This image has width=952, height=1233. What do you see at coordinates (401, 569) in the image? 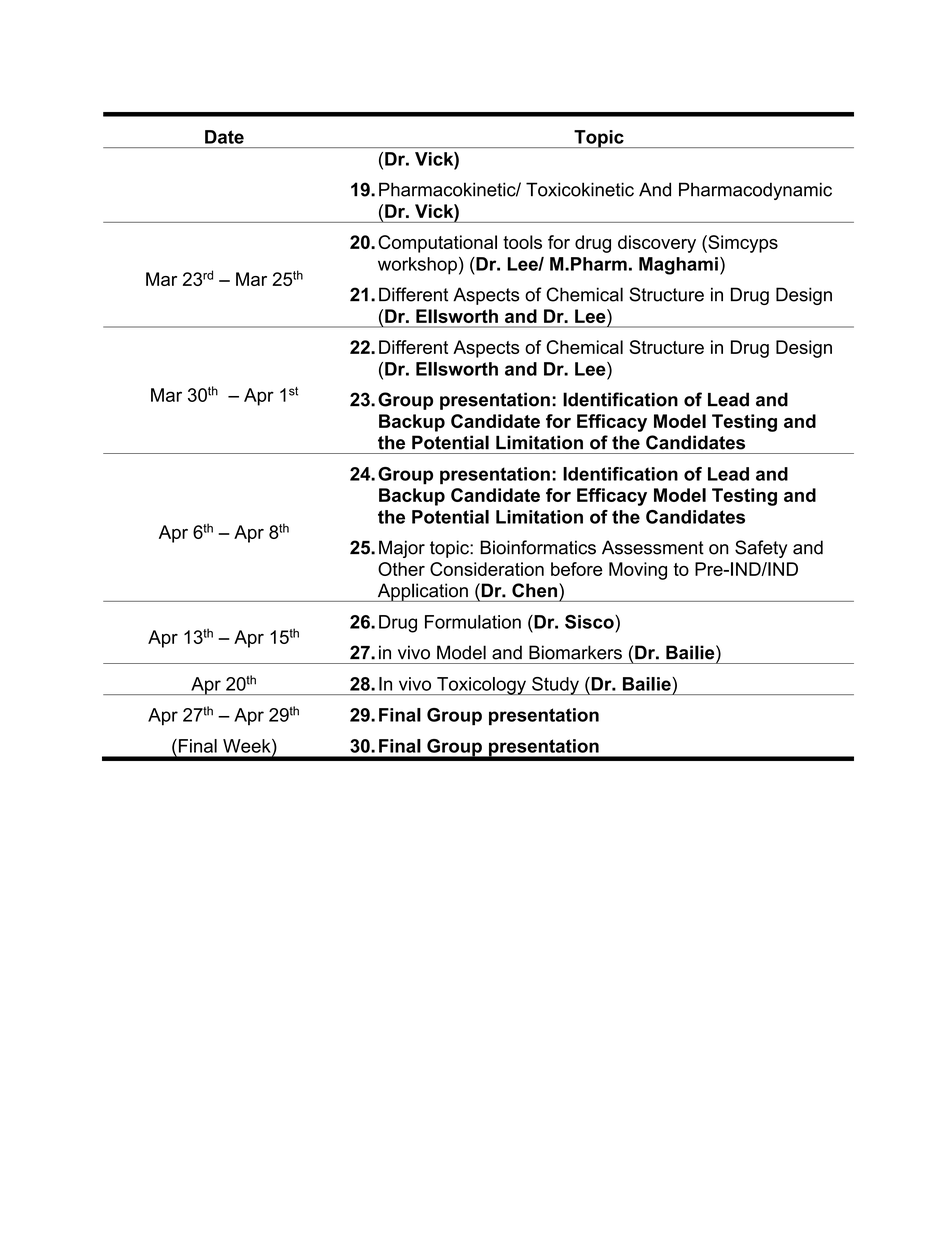
I see `Other` at bounding box center [401, 569].
